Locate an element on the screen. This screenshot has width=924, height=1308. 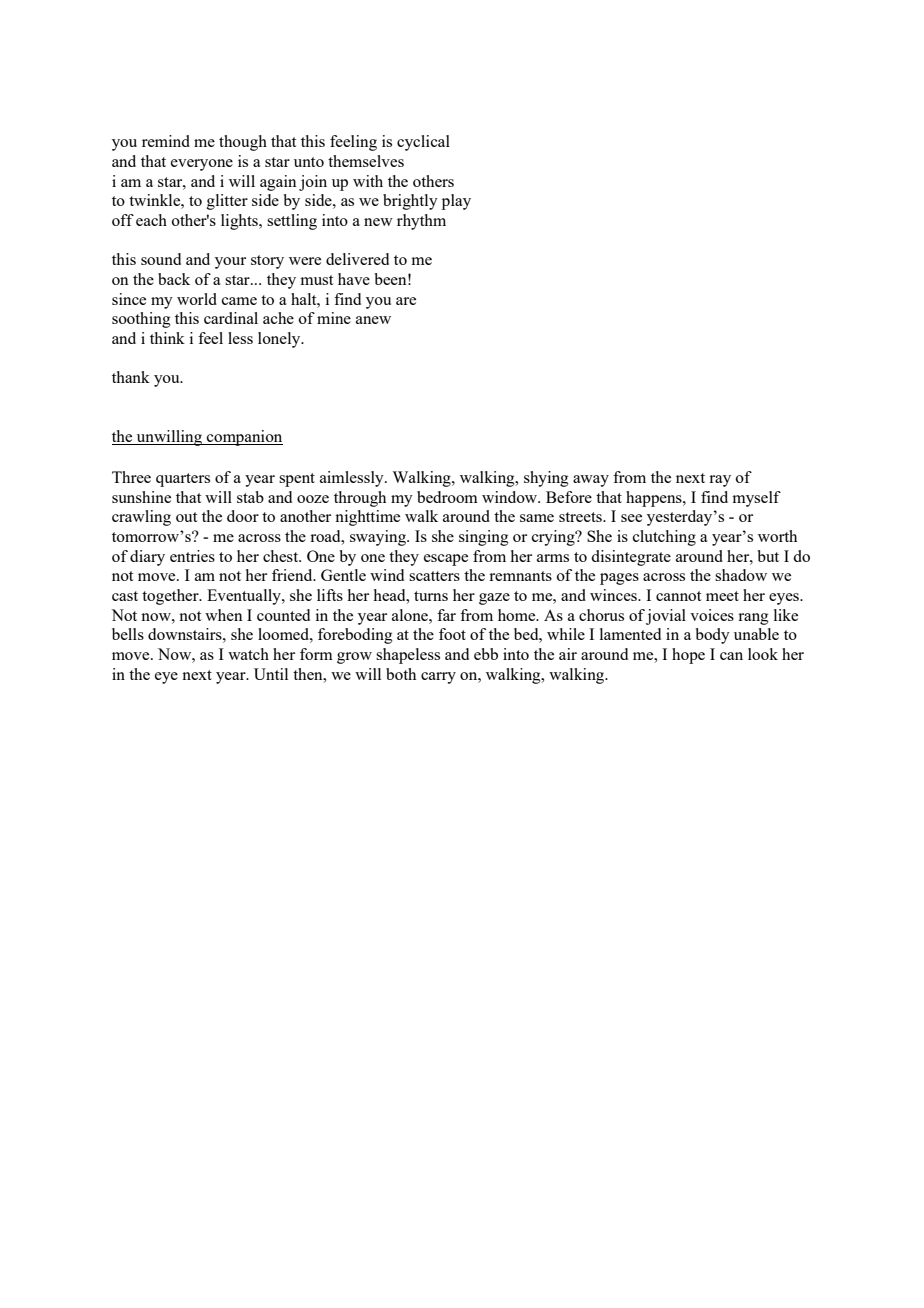
companion is located at coordinates (244, 438).
